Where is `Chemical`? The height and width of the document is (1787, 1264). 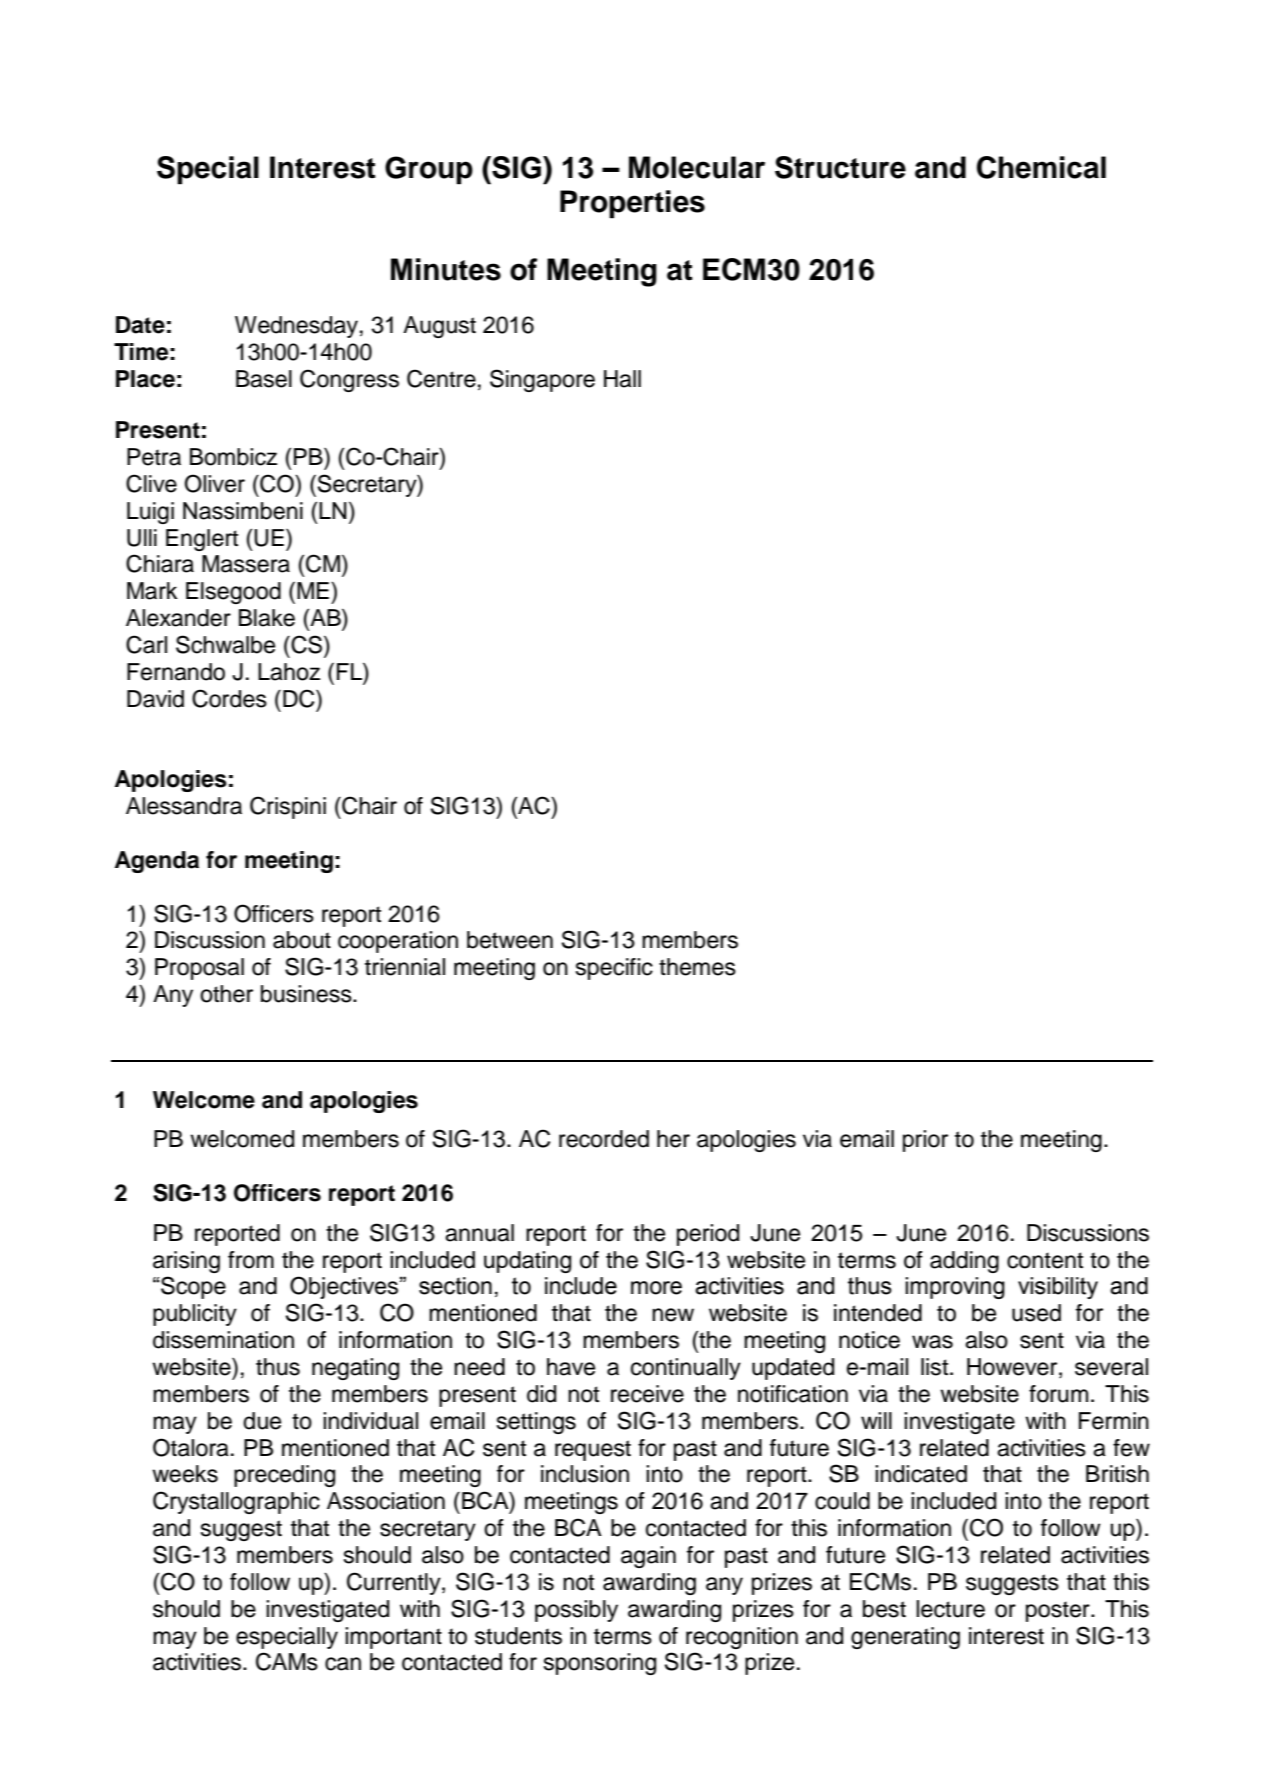 Chemical is located at coordinates (1041, 167).
